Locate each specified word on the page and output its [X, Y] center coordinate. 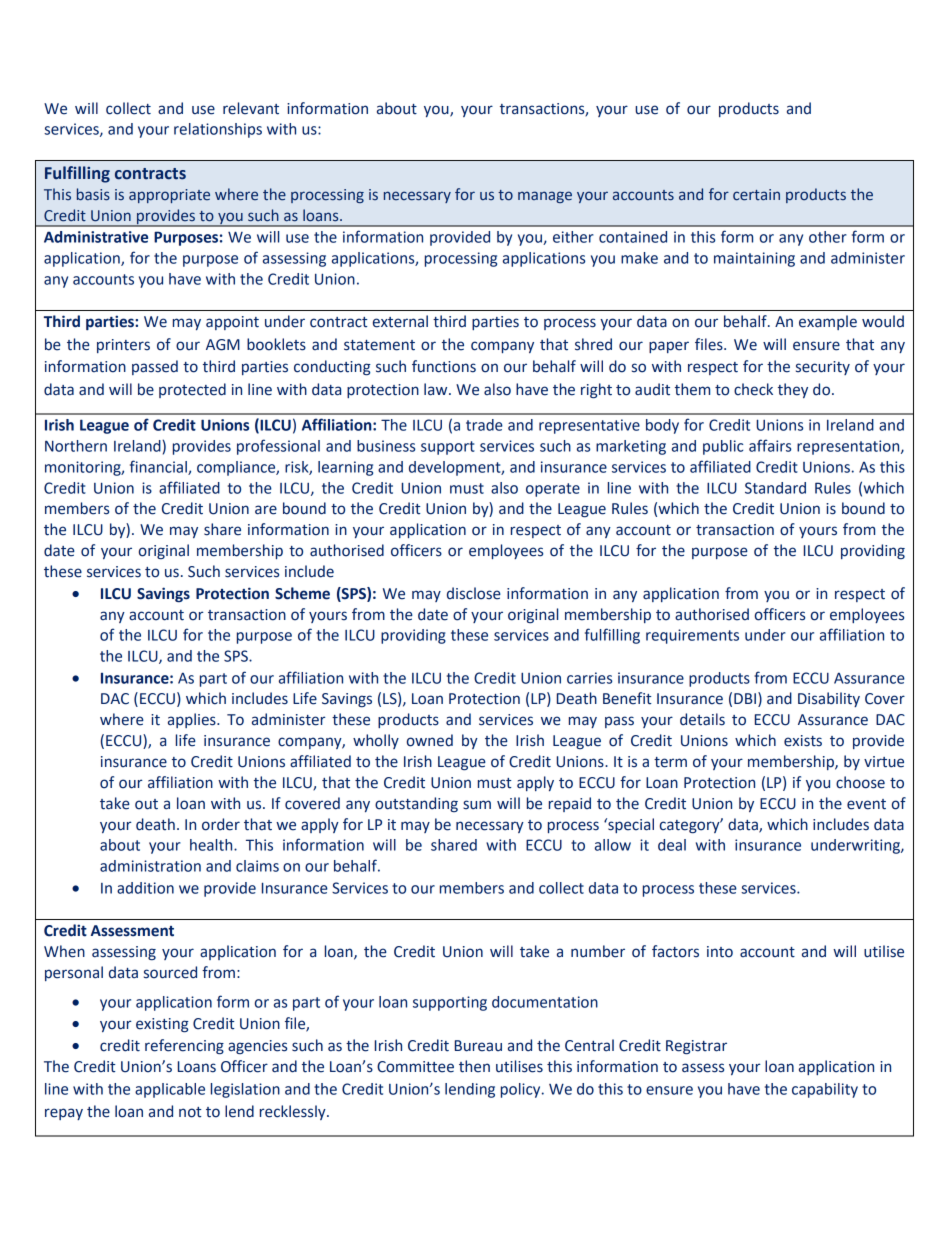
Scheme [302, 593]
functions [444, 366]
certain [756, 195]
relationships [218, 130]
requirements [692, 636]
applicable [170, 1090]
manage [545, 197]
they [793, 390]
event [866, 804]
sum [477, 805]
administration [150, 866]
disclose [474, 593]
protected [192, 390]
